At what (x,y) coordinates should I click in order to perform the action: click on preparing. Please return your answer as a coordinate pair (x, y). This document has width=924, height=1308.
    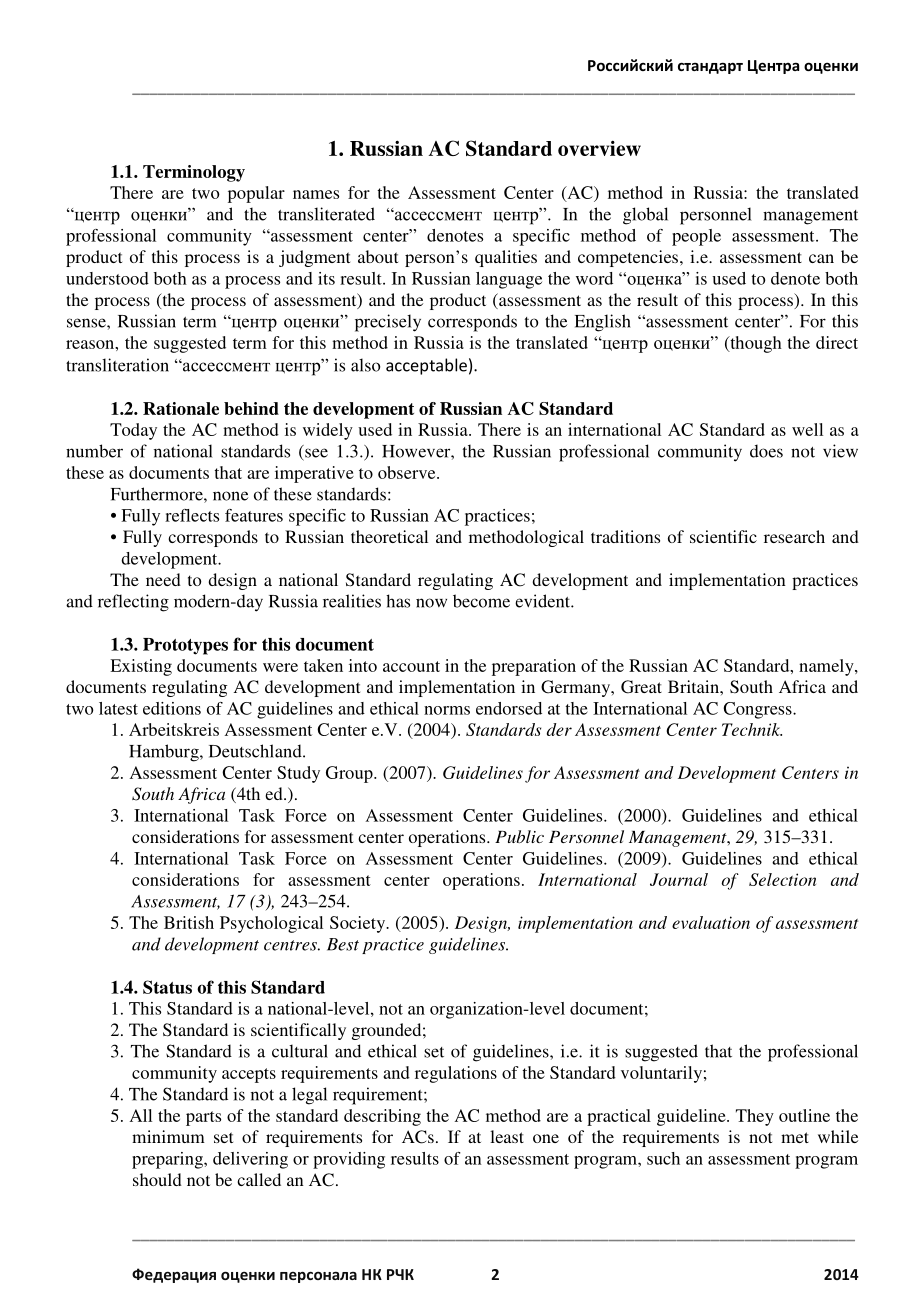
    Looking at the image, I should click on (168, 1160).
